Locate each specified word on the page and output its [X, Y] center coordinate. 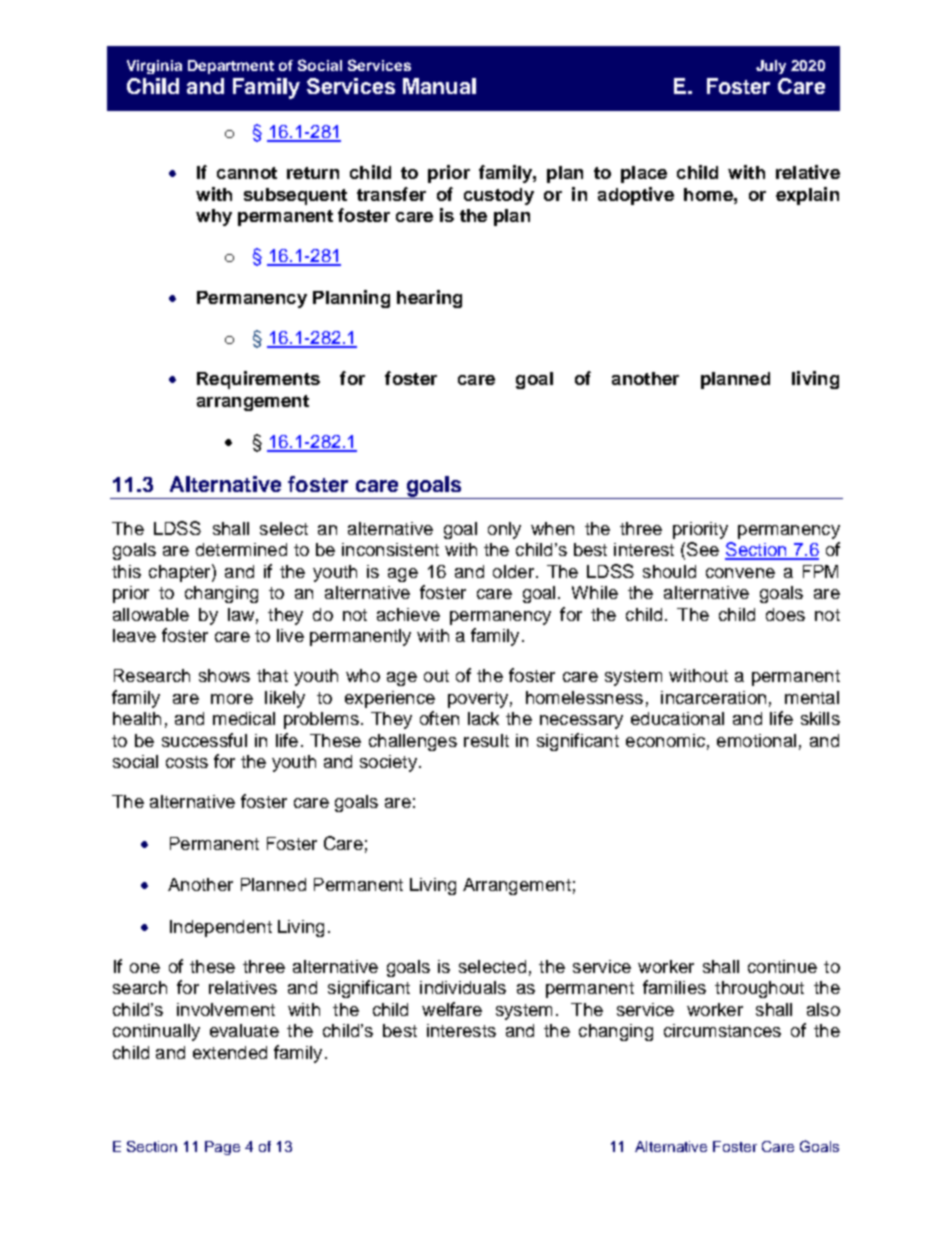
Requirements [258, 380]
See [703, 549]
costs [187, 762]
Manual [439, 86]
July [771, 67]
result [486, 740]
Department [231, 67]
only [504, 530]
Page [222, 1148]
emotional [756, 740]
